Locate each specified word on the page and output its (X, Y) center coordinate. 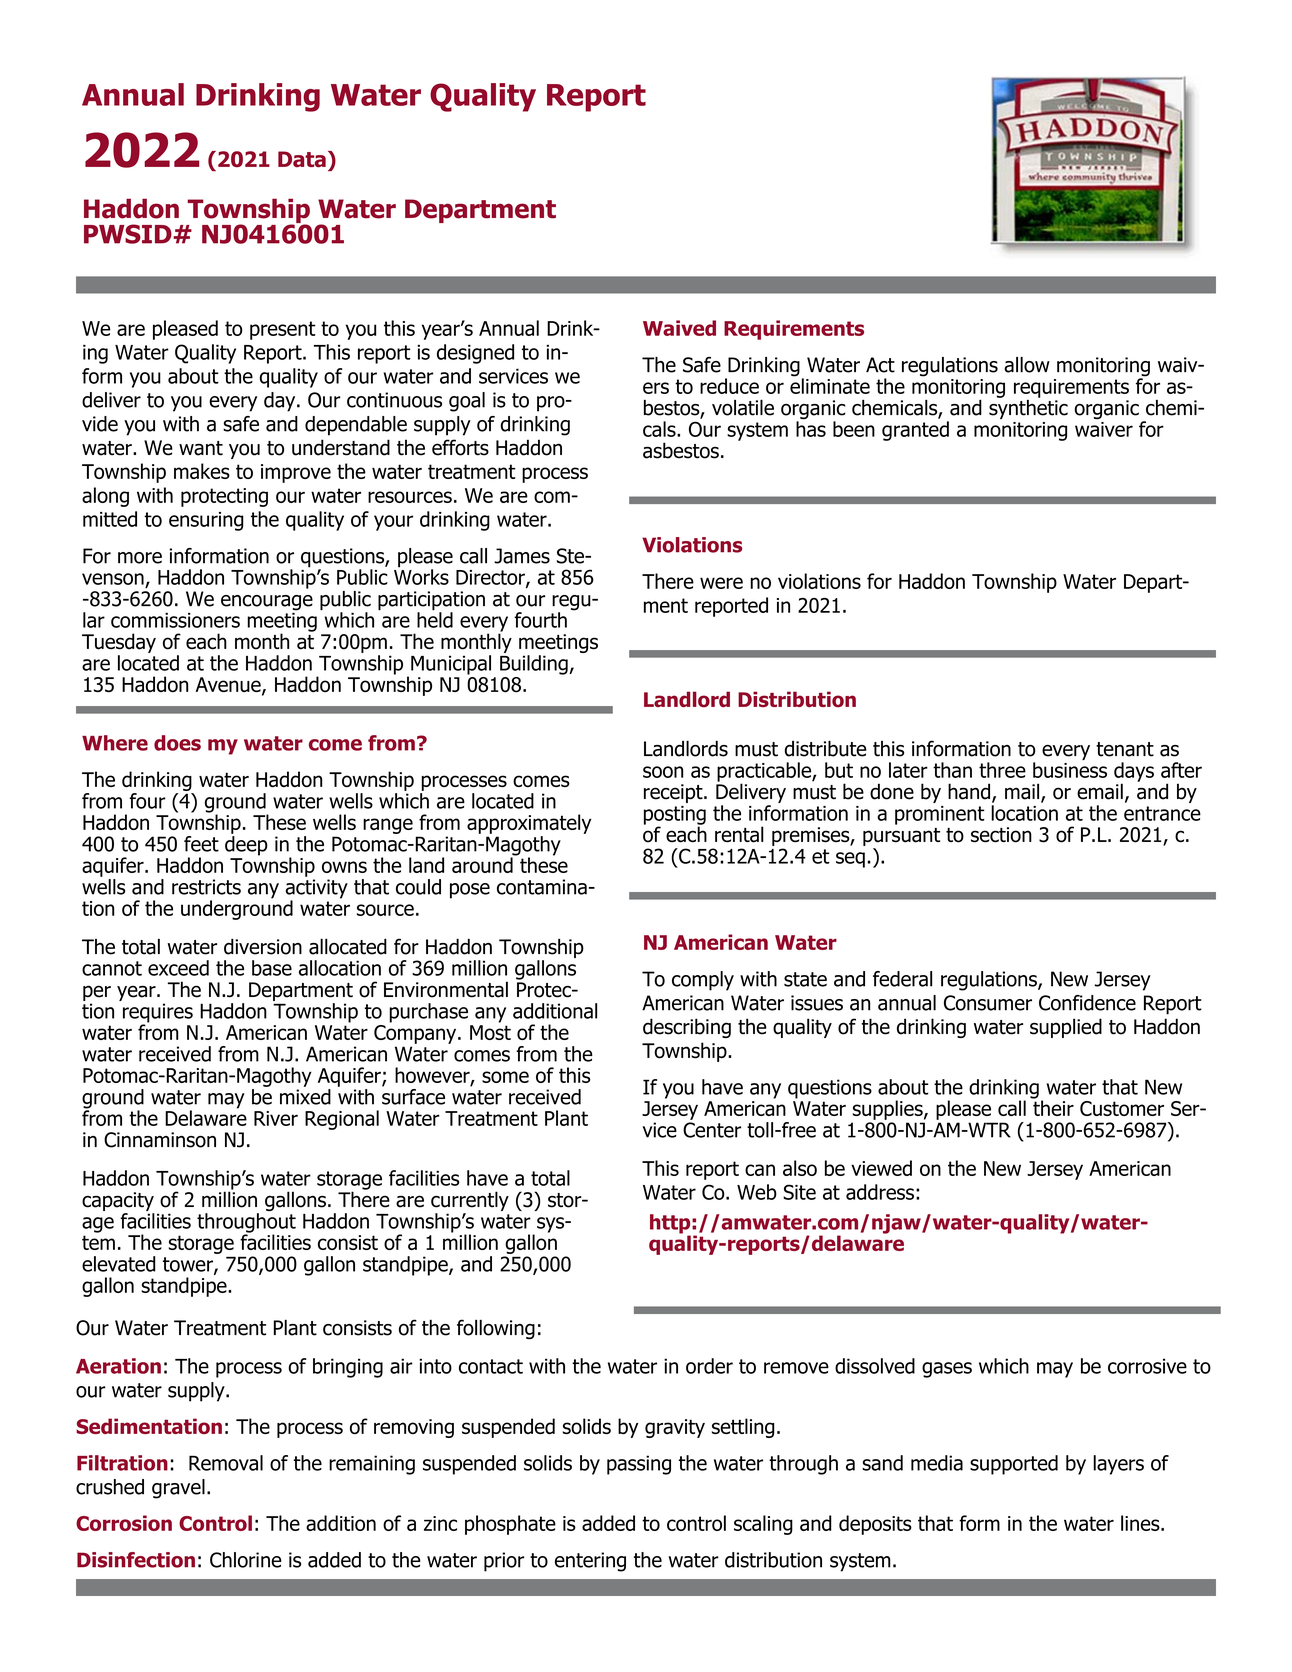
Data (302, 159)
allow (1027, 365)
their (1052, 1107)
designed (475, 354)
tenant (1125, 749)
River (276, 1118)
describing (687, 1028)
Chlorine (246, 1560)
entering (590, 1562)
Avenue (229, 686)
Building (535, 665)
